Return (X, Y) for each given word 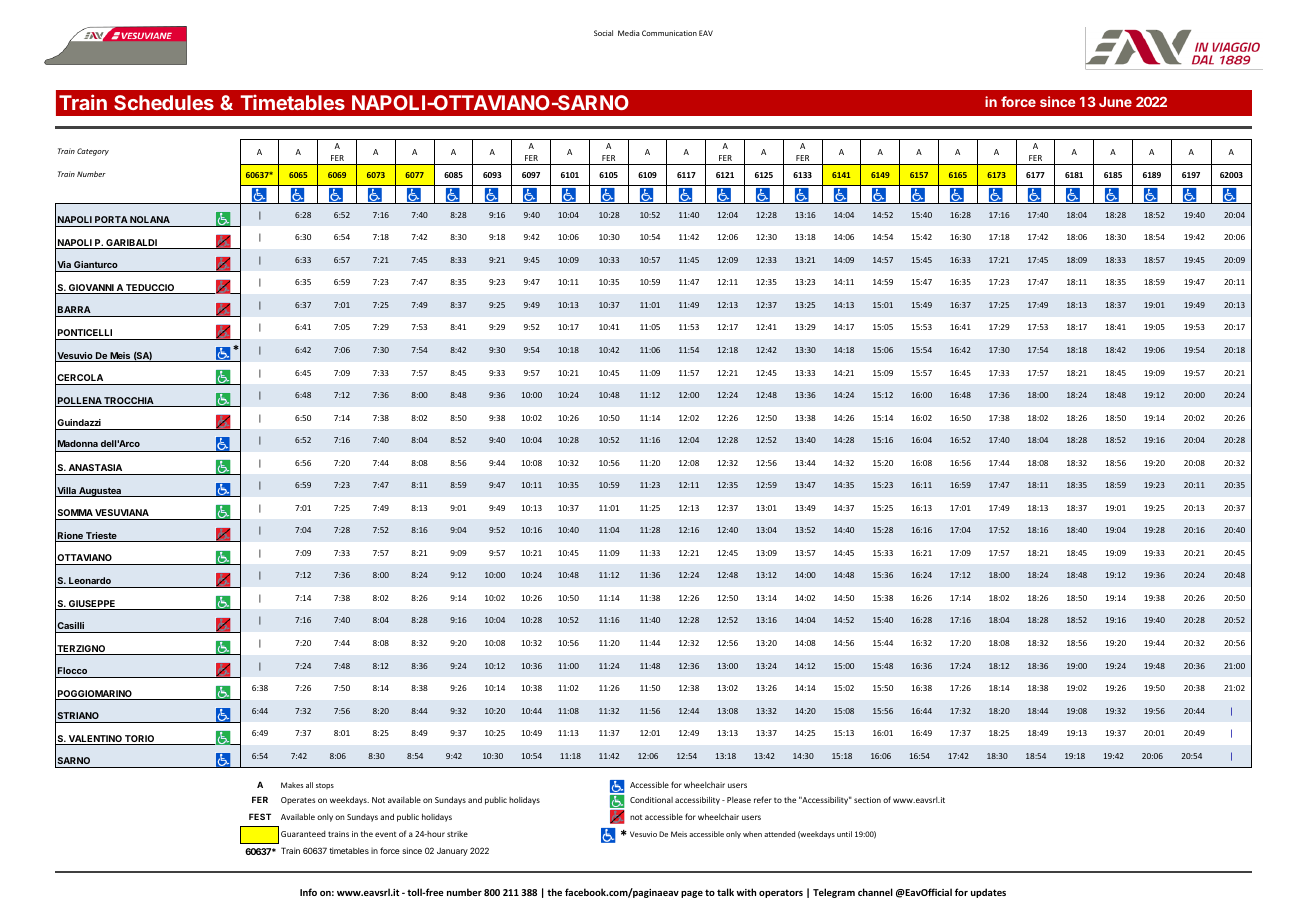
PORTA (111, 219)
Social (603, 33)
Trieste (101, 537)
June (1115, 102)
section (867, 800)
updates (988, 893)
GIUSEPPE (92, 605)
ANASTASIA (95, 467)
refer (763, 799)
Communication (669, 33)
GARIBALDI (131, 244)
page (692, 894)
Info (308, 892)
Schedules (164, 102)
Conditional (651, 799)
